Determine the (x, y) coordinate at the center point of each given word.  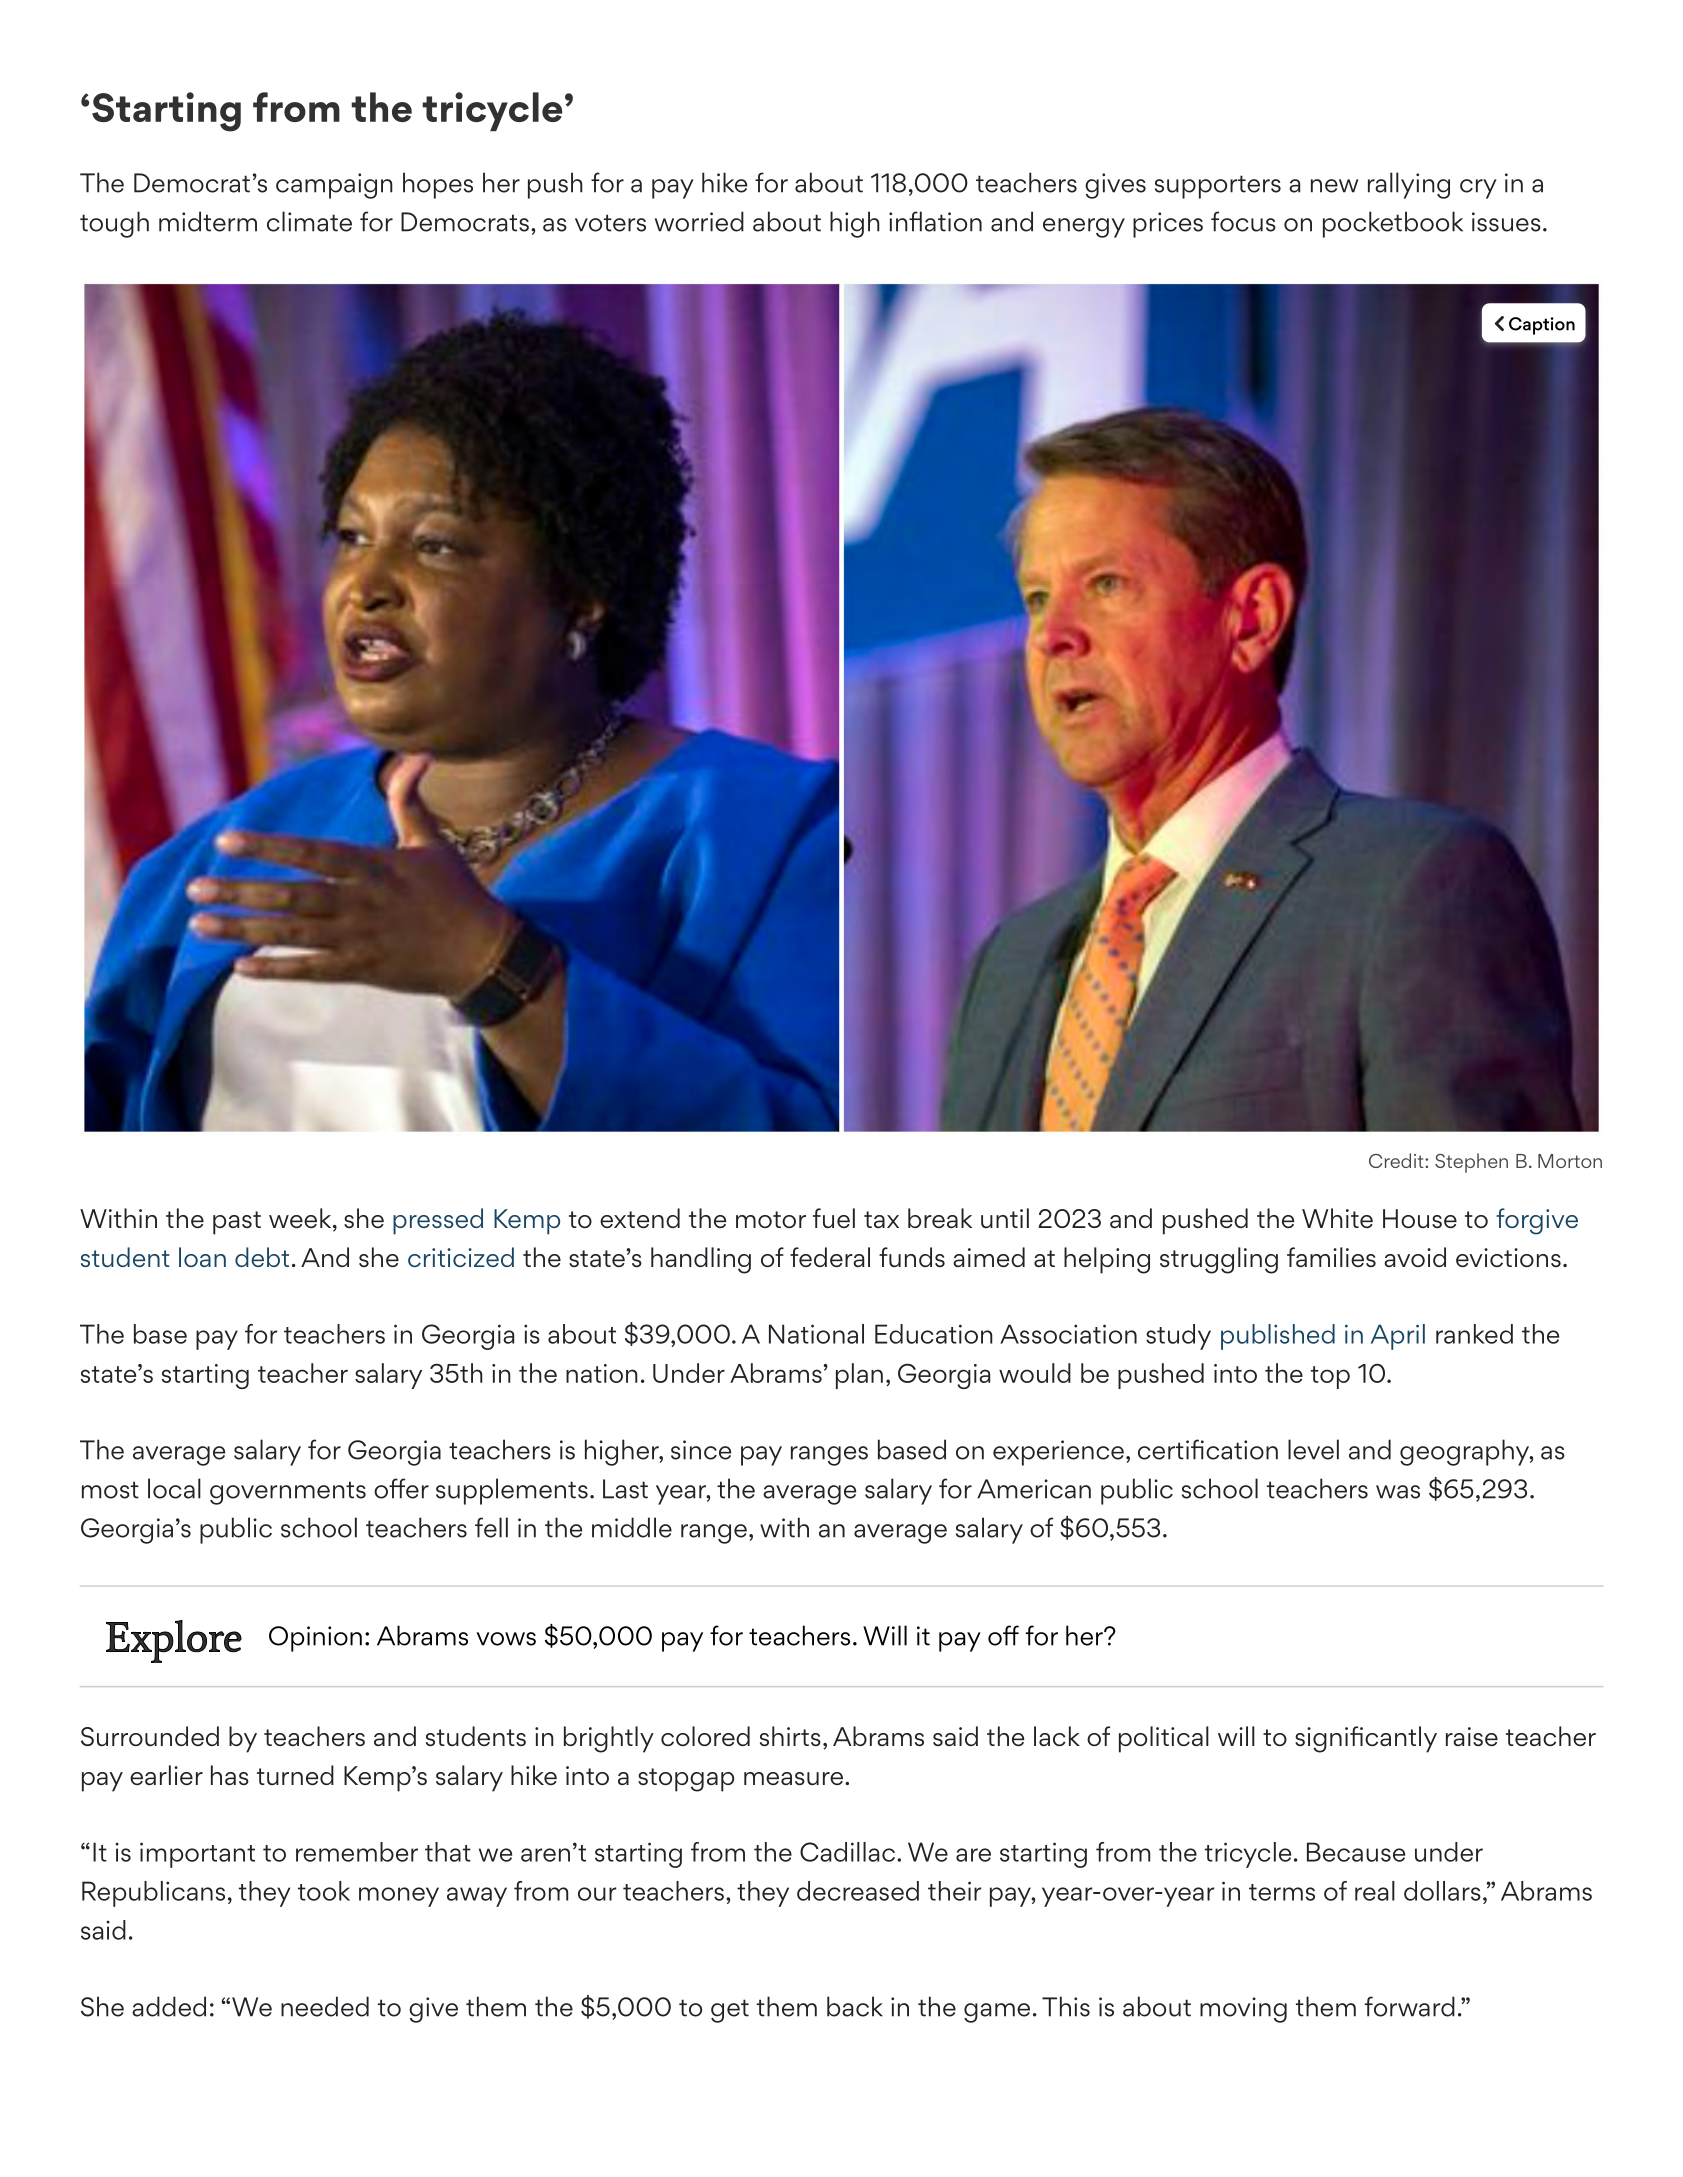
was (1398, 1492)
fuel (834, 1218)
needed (325, 2006)
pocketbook (1393, 224)
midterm (208, 221)
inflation (935, 221)
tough (114, 224)
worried (699, 221)
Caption (1542, 326)
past (237, 1223)
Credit (1397, 1160)
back (855, 2006)
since (701, 1450)
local (174, 1488)
